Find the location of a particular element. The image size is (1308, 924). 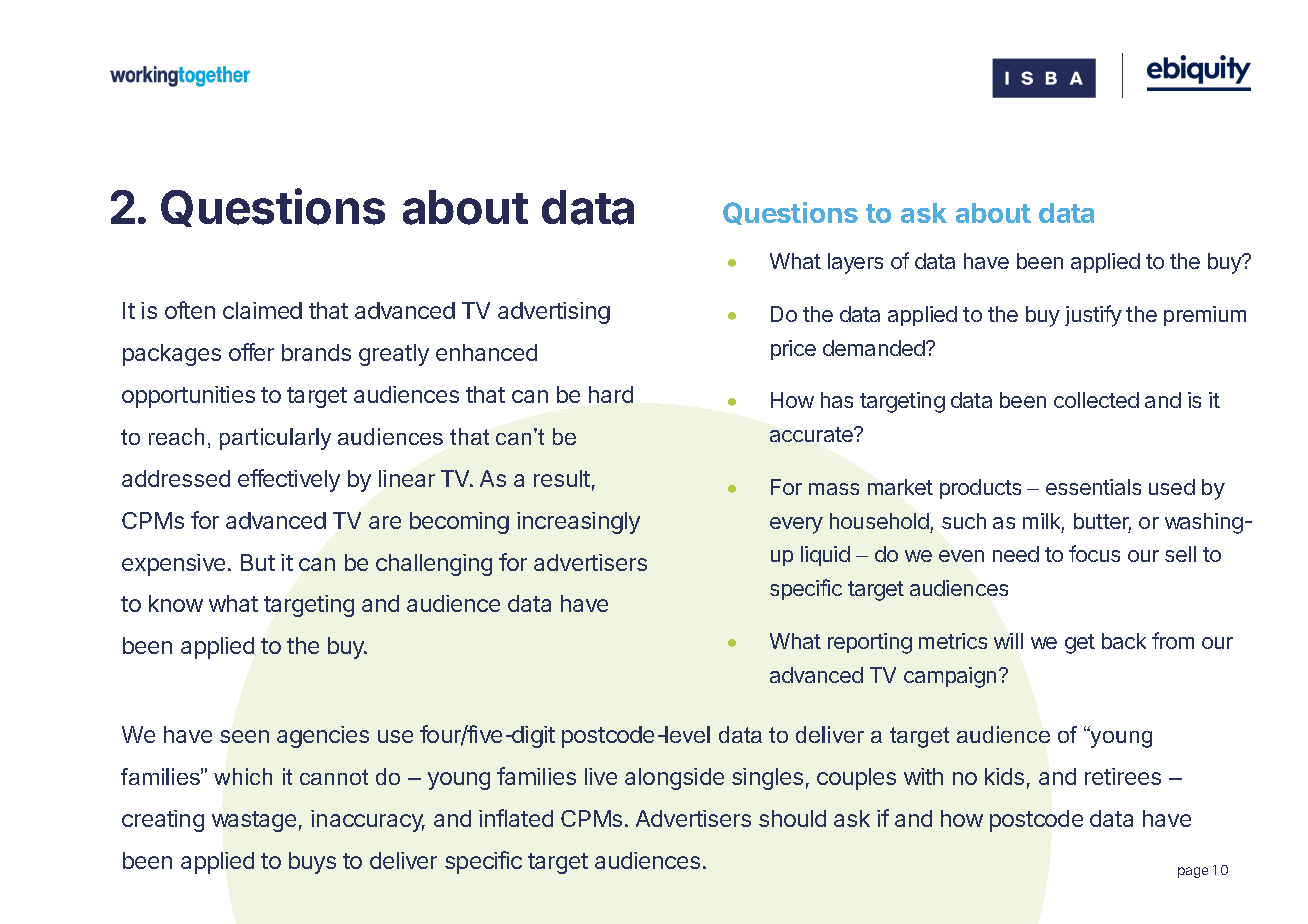

essentials is located at coordinates (1093, 487).
